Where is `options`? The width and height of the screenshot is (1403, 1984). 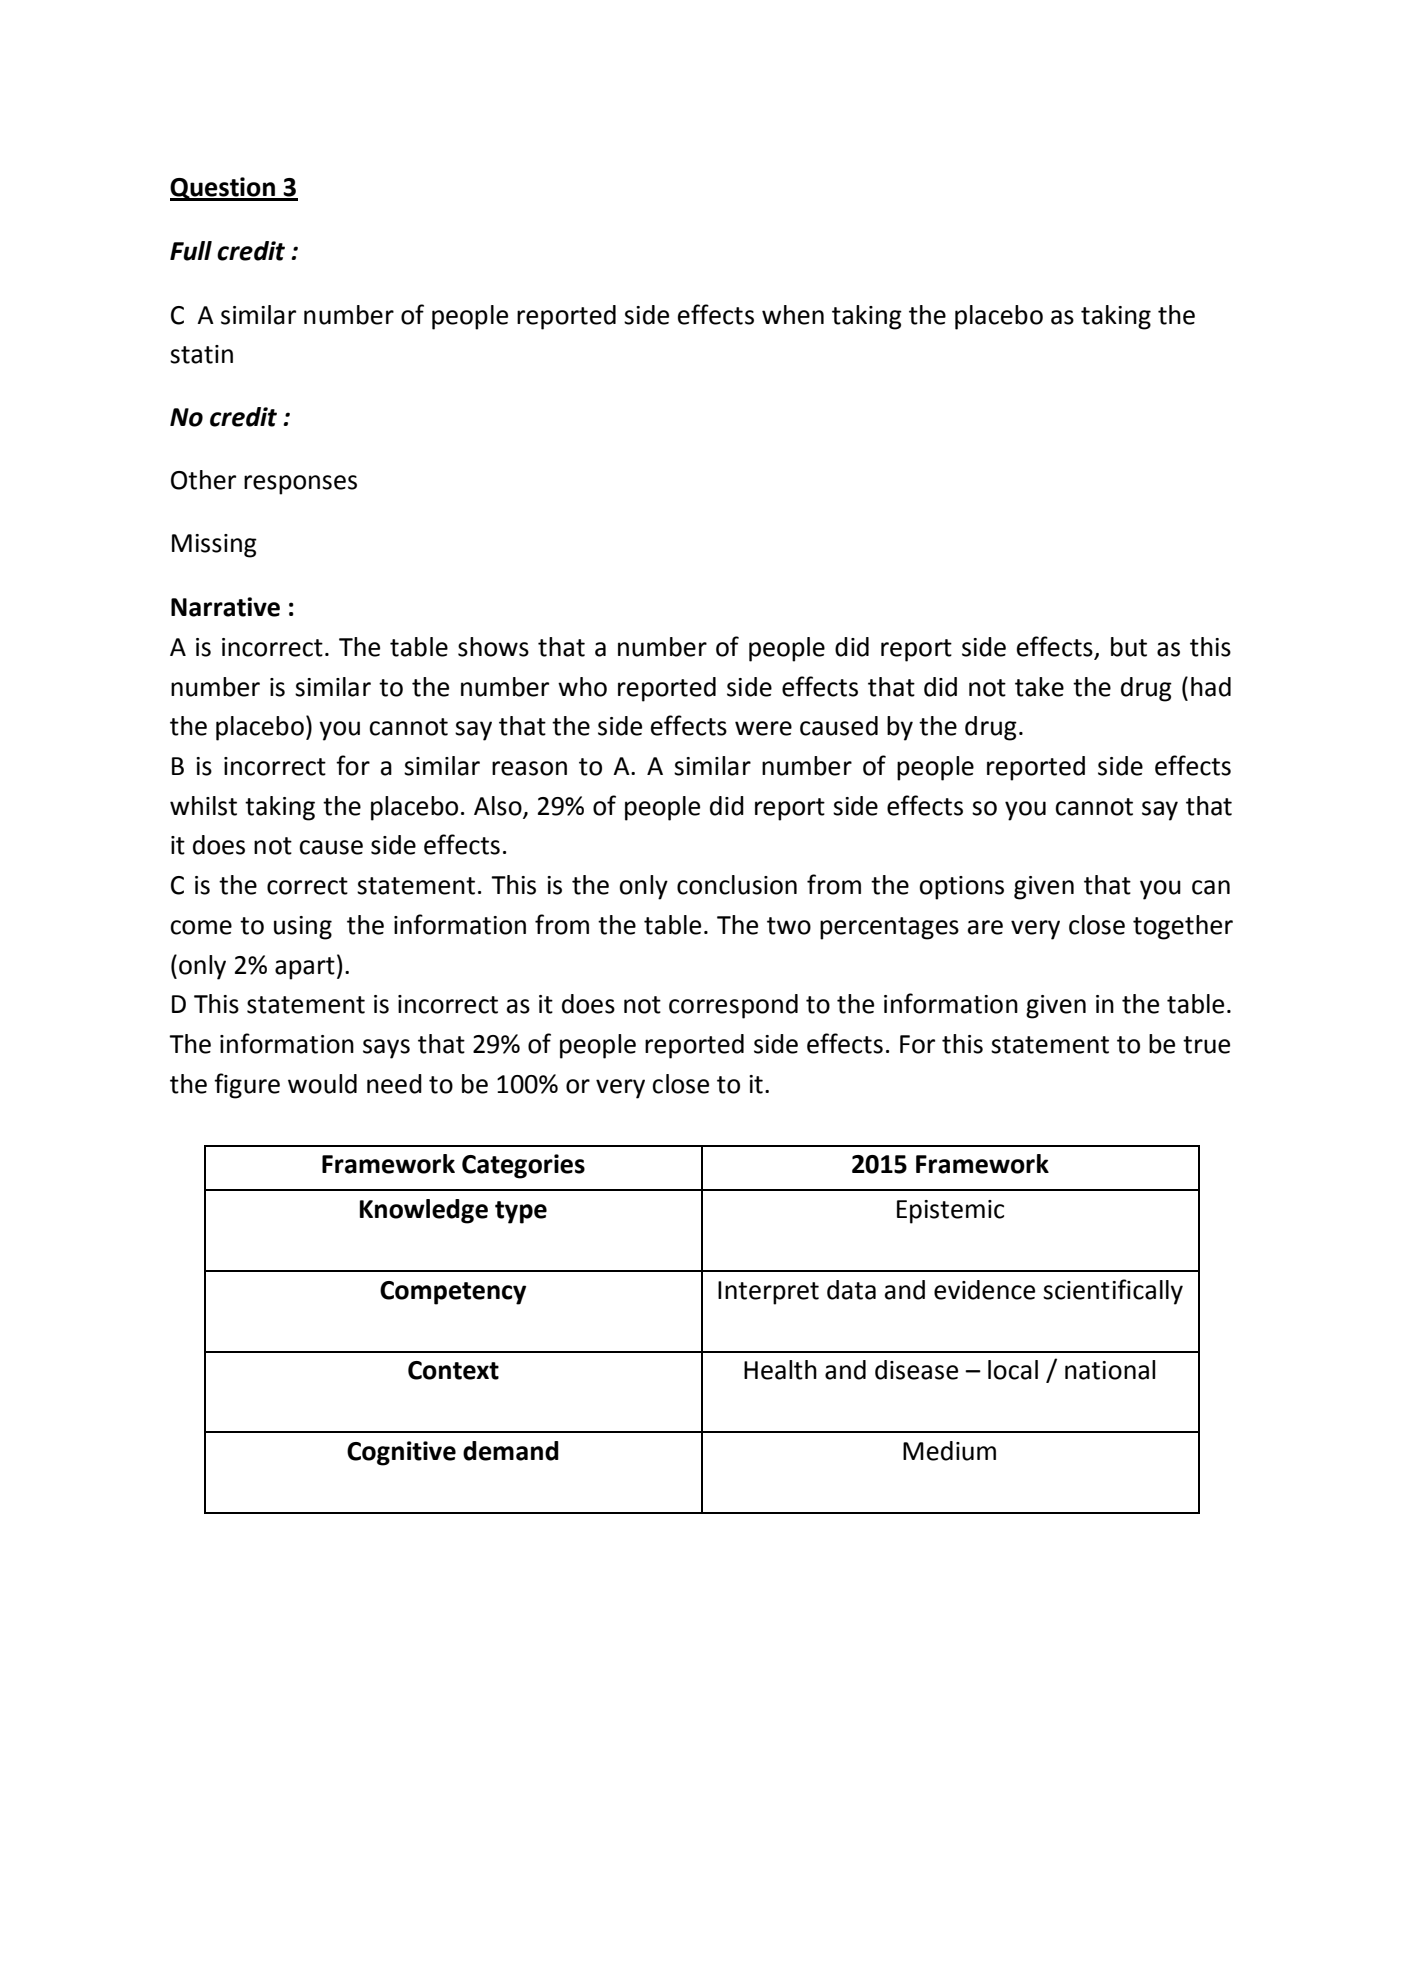 options is located at coordinates (961, 888).
